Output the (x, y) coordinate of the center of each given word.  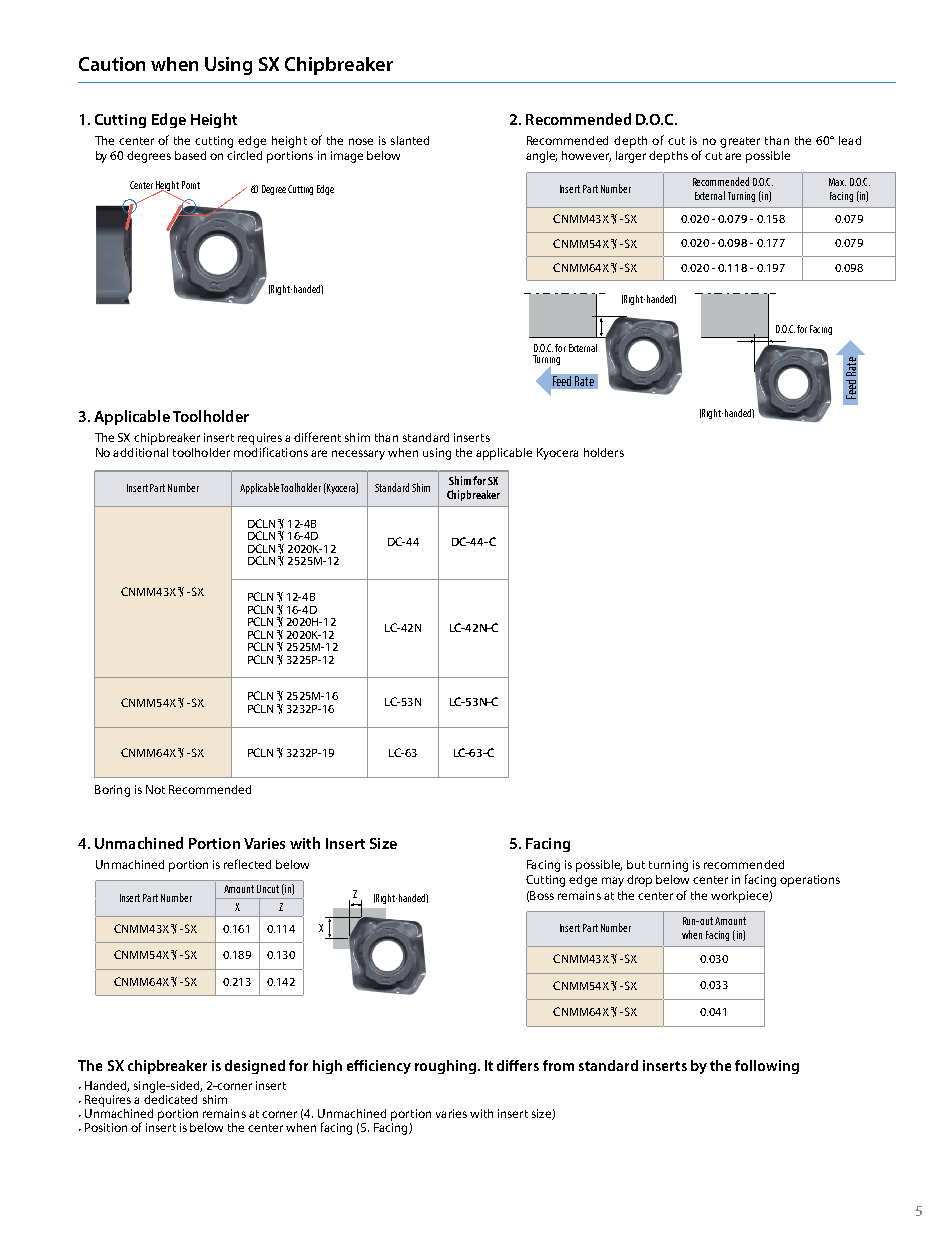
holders (604, 452)
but (636, 864)
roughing (447, 1067)
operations (810, 881)
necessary (358, 455)
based (190, 155)
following (767, 1067)
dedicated (170, 1098)
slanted (410, 140)
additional (140, 452)
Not (155, 789)
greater (740, 142)
